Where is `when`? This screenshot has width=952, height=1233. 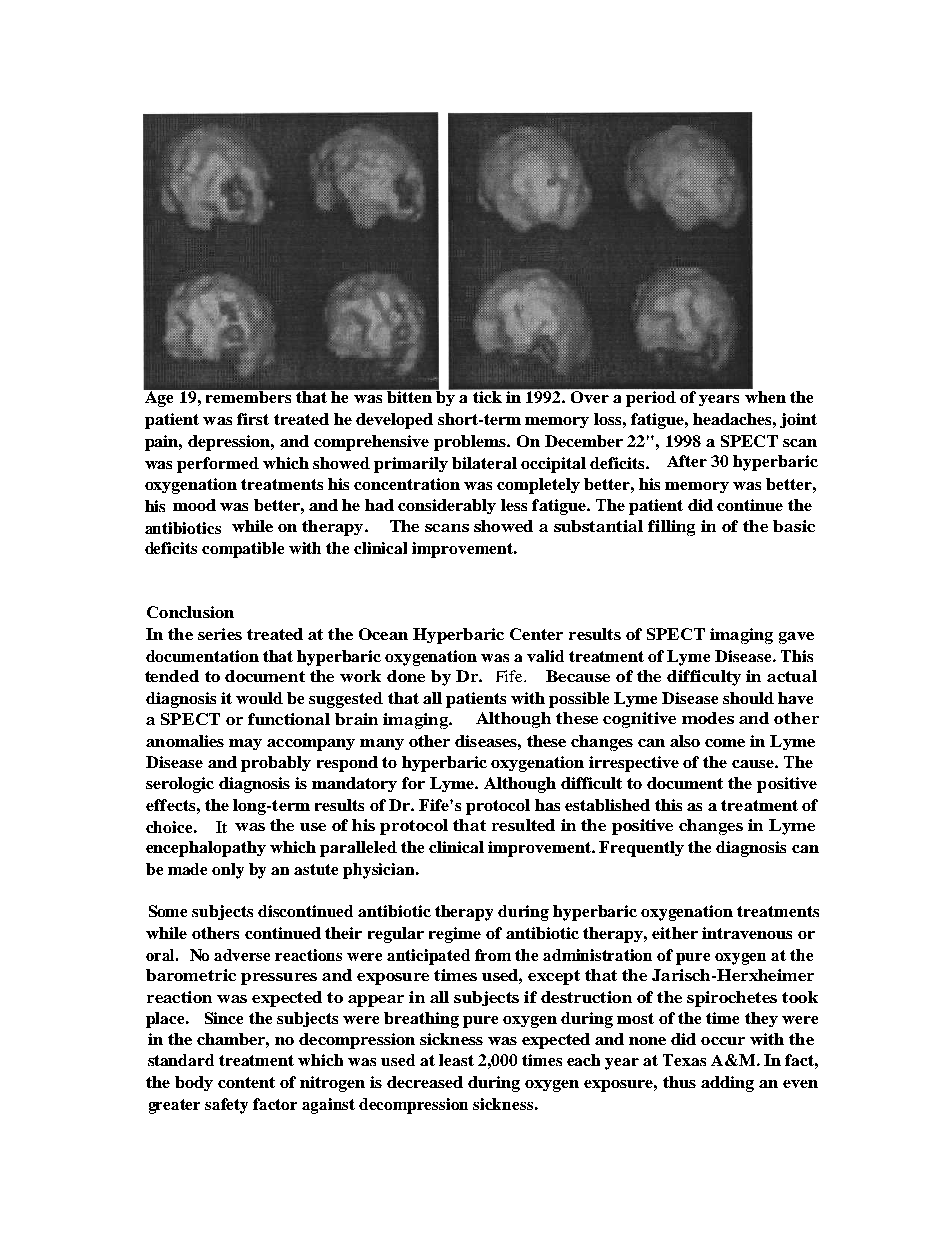 when is located at coordinates (765, 397).
